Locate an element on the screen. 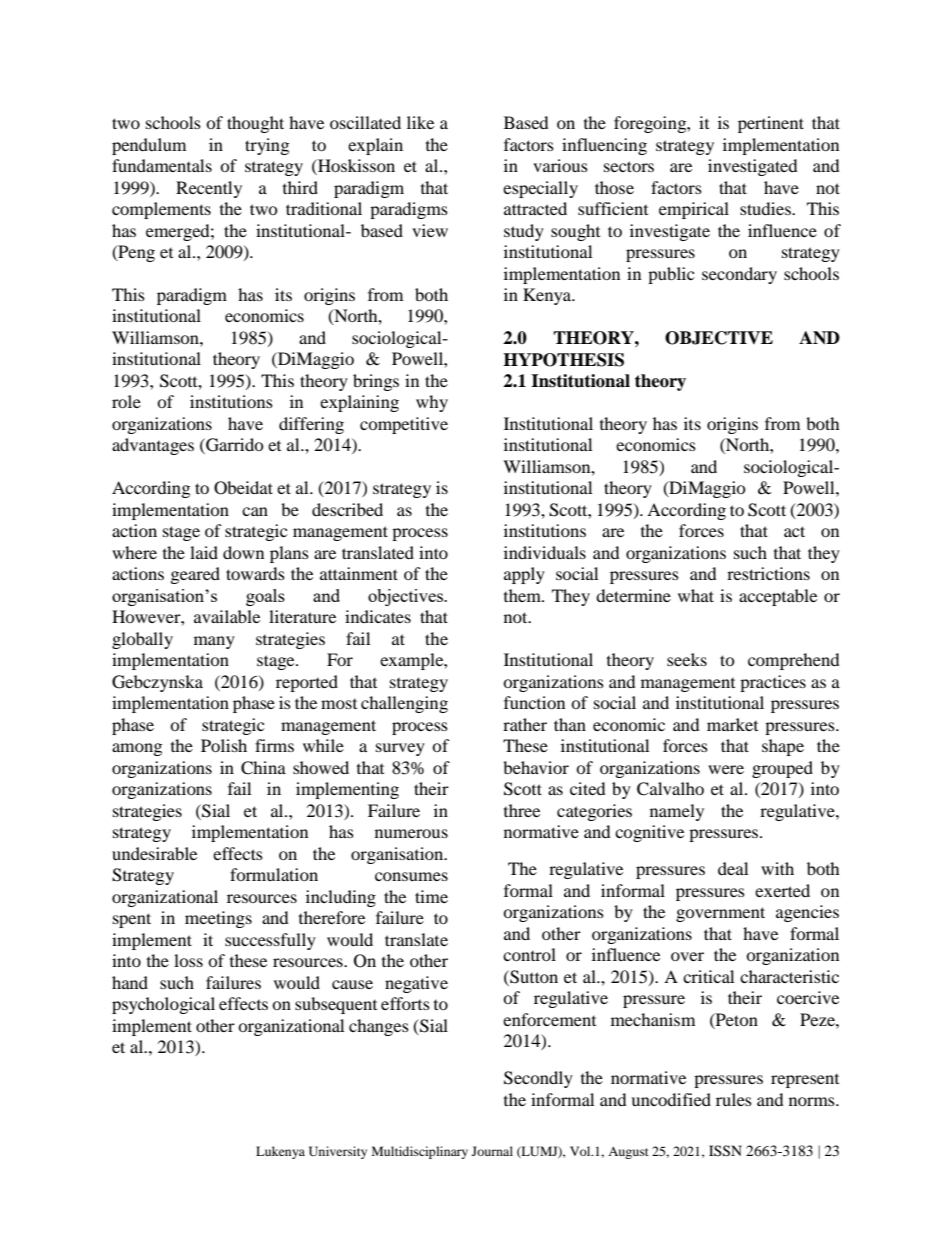 The image size is (952, 1233). them is located at coordinates (523, 595).
